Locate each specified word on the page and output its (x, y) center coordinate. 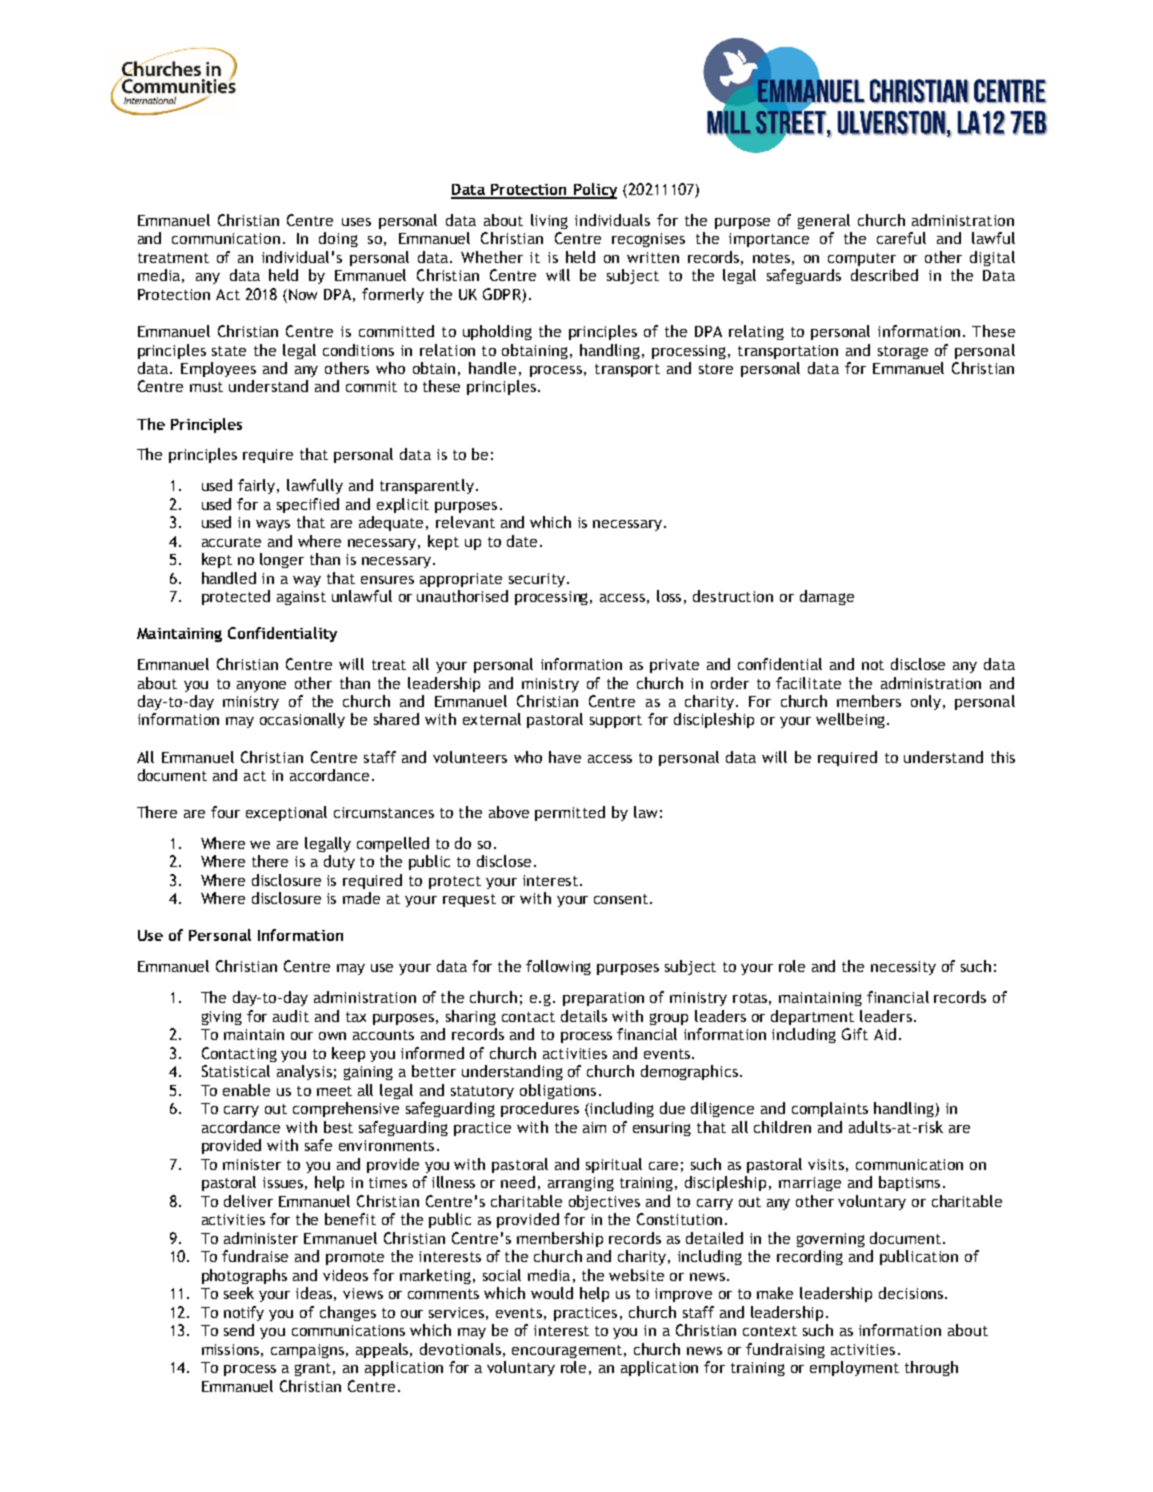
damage (827, 597)
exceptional (286, 813)
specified (308, 505)
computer (862, 259)
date (524, 541)
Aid (885, 1034)
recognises (648, 240)
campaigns (309, 1351)
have (565, 757)
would (552, 1293)
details (584, 1016)
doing (338, 239)
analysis (304, 1072)
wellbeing (852, 720)
